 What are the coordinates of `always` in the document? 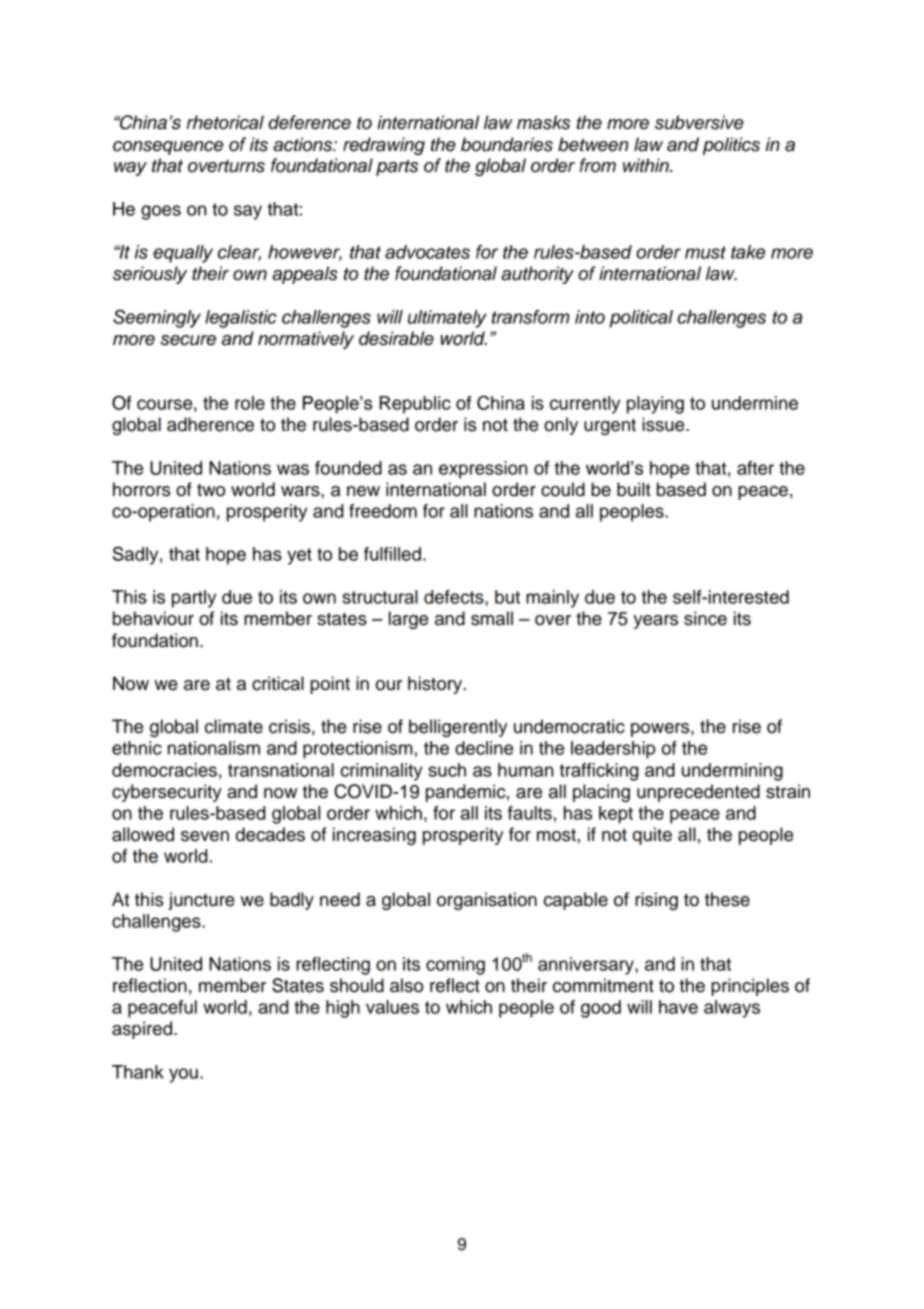 It's located at (732, 1009).
